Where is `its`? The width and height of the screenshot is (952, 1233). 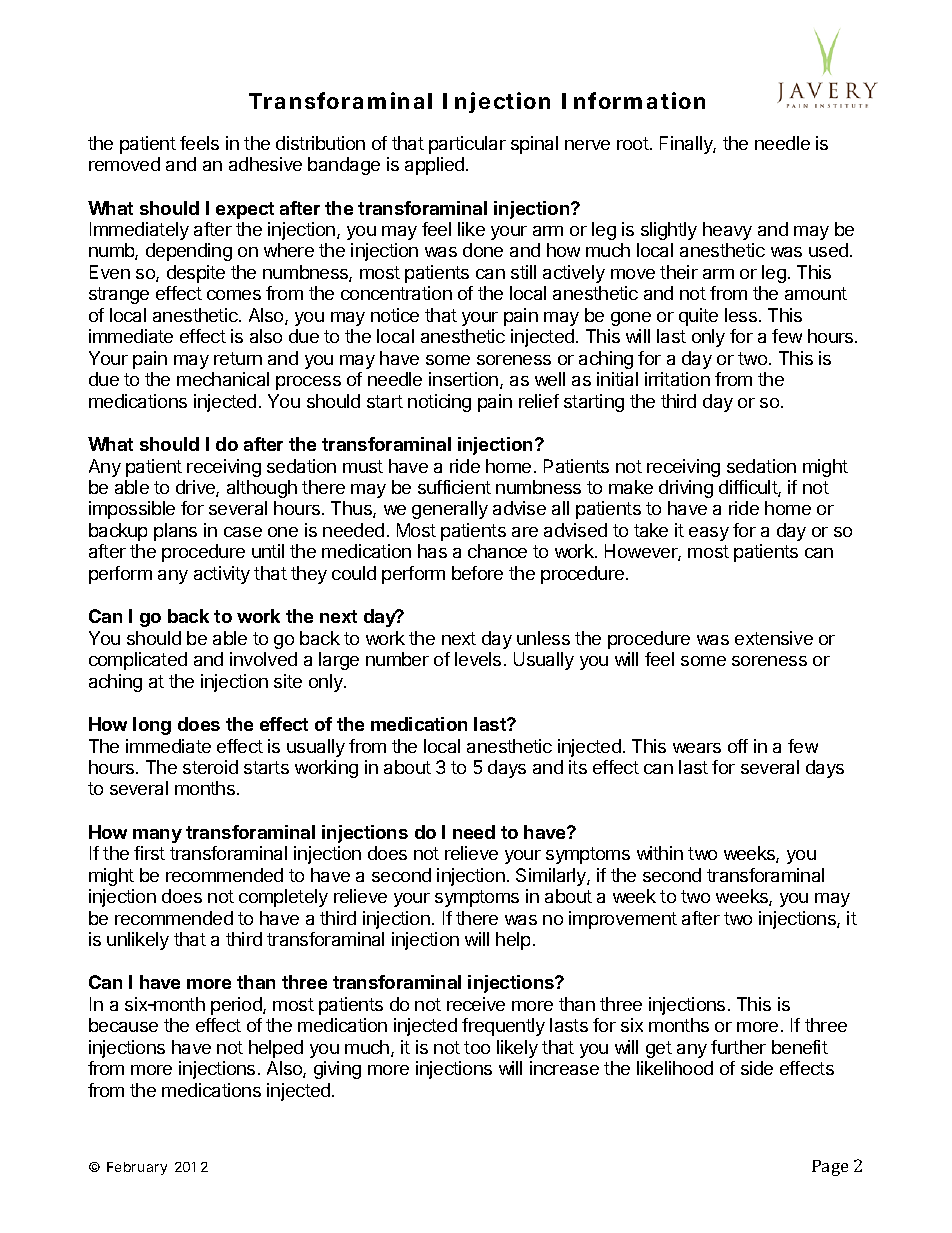
its is located at coordinates (578, 767).
